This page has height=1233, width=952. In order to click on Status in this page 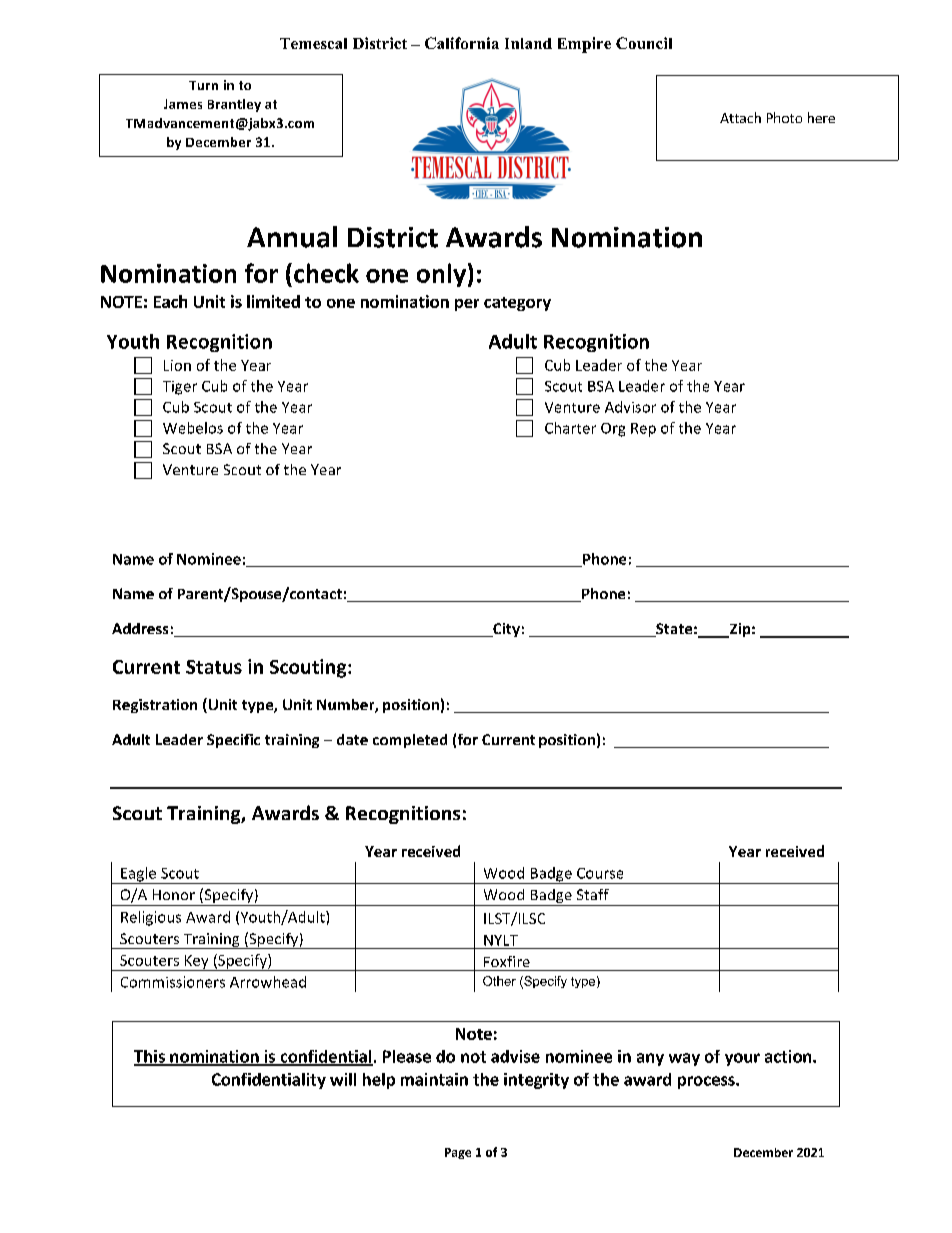, I will do `click(214, 667)`.
